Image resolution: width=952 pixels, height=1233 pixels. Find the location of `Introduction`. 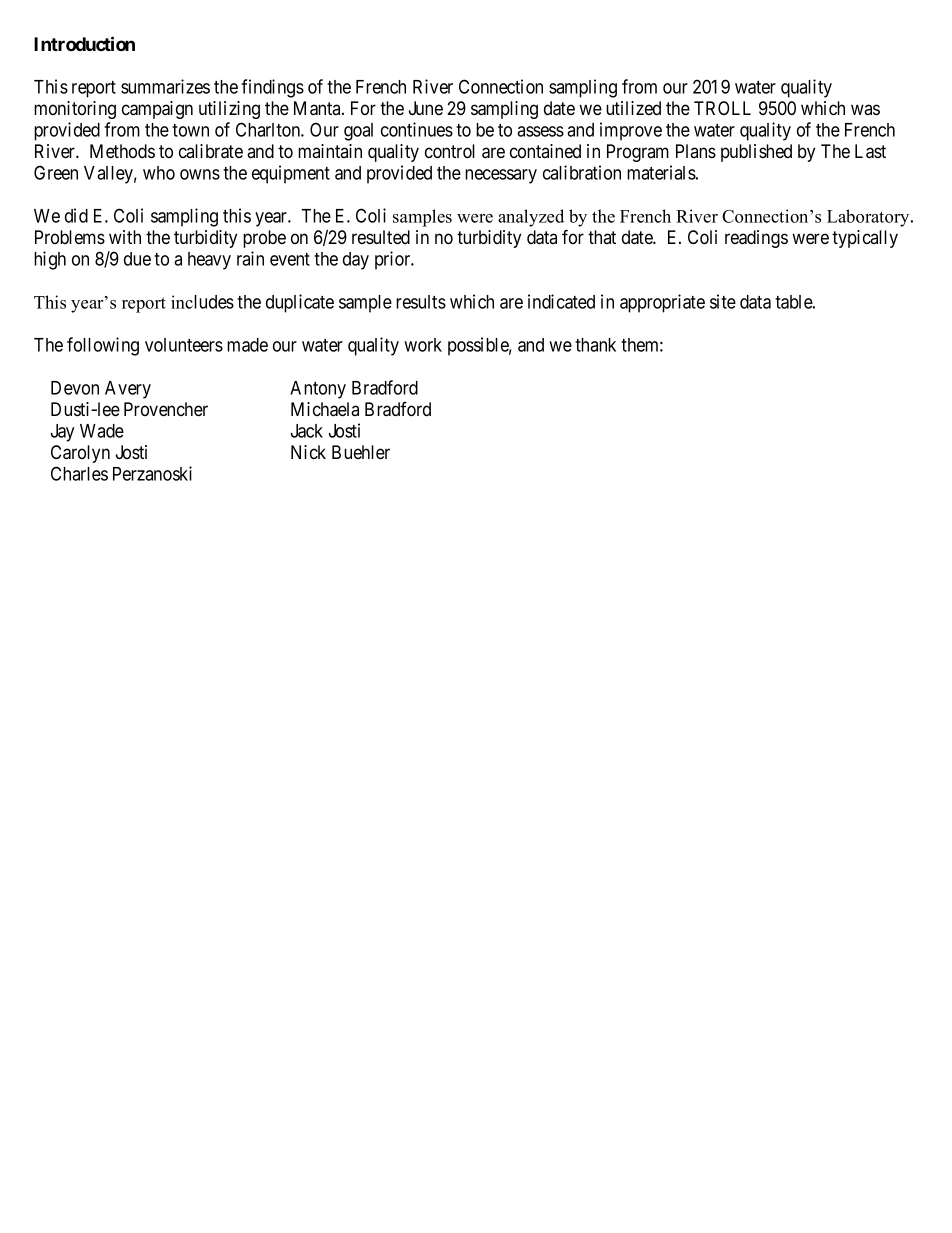

Introduction is located at coordinates (84, 43).
